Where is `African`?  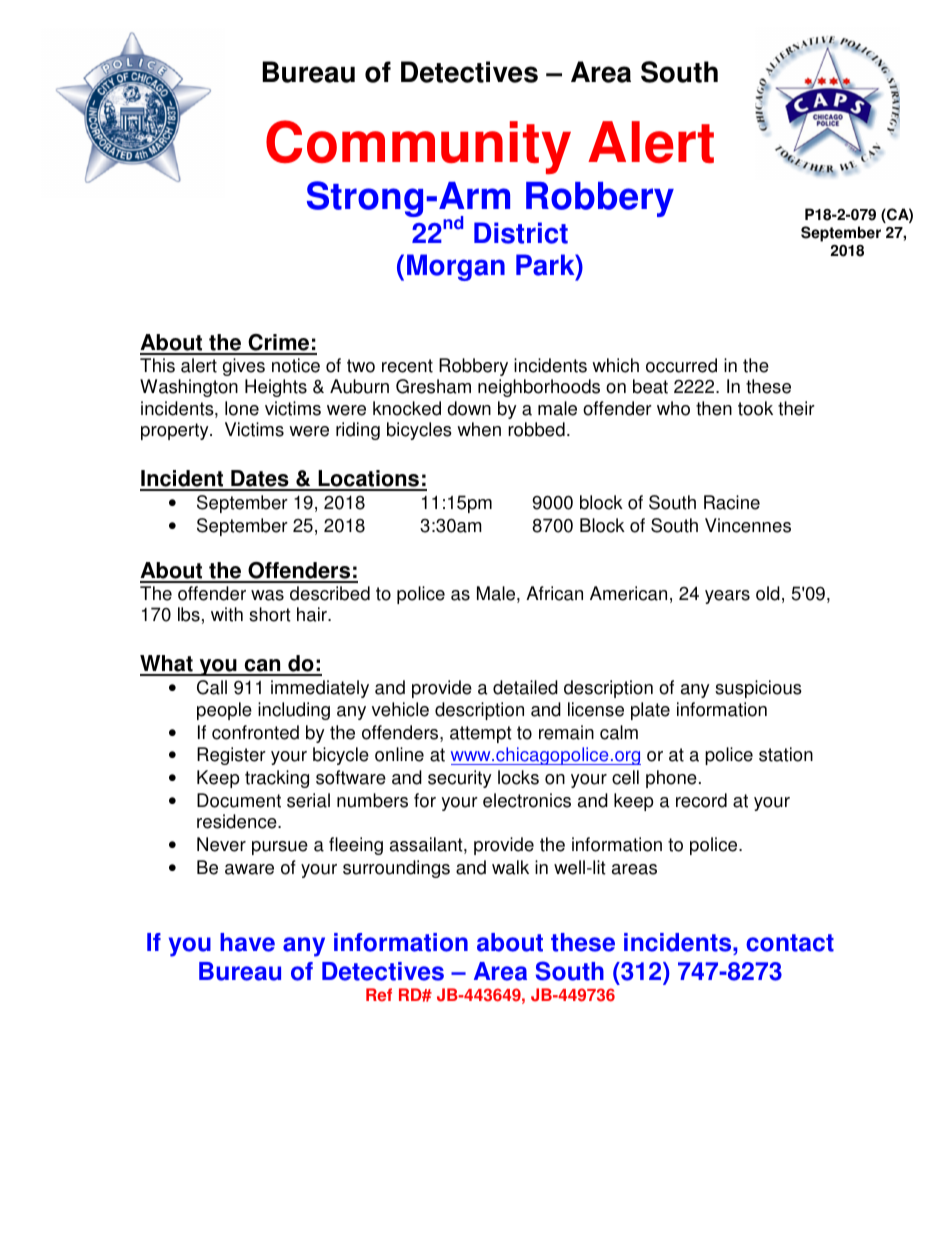
African is located at coordinates (554, 593).
